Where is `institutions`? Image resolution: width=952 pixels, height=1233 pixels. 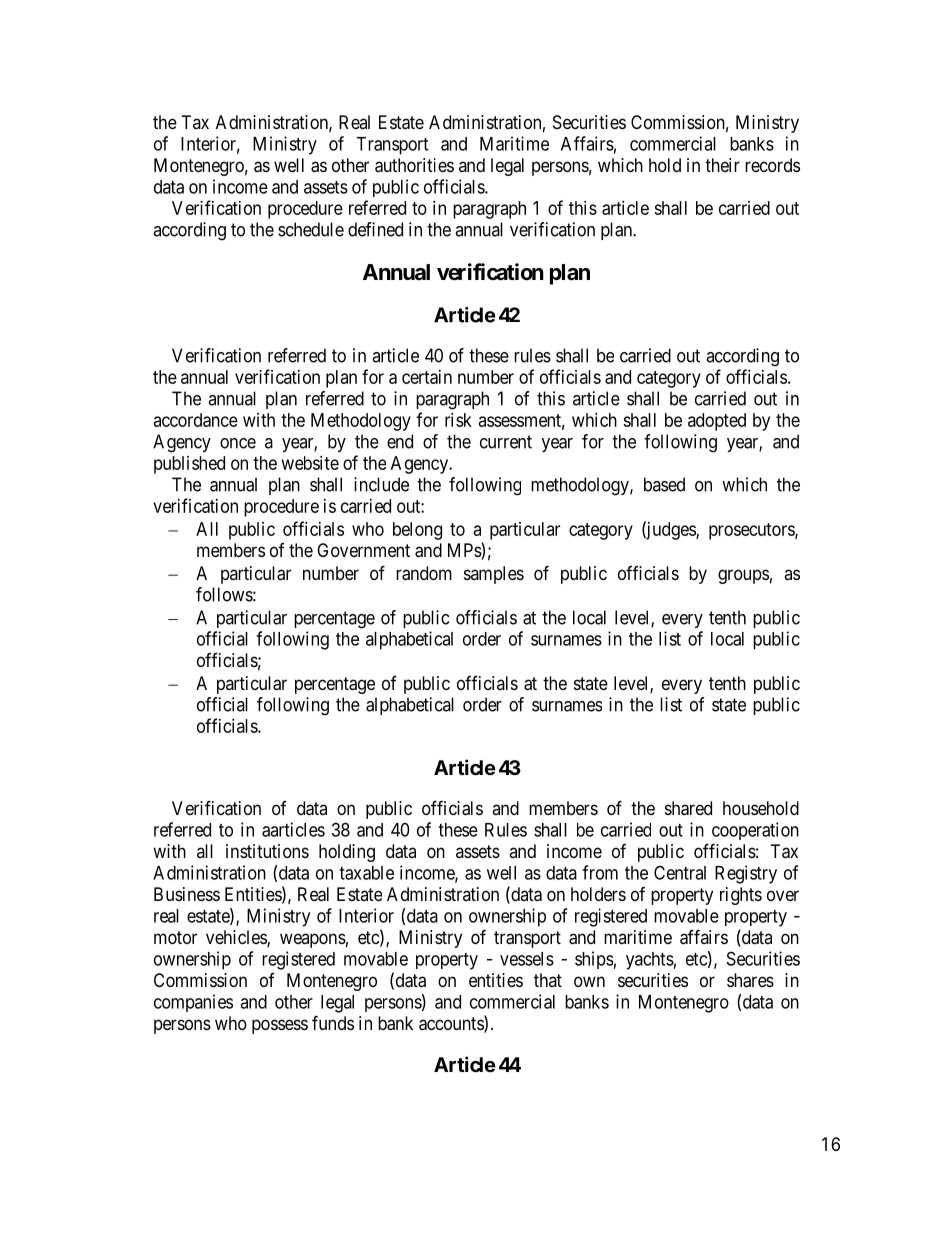 institutions is located at coordinates (267, 851).
